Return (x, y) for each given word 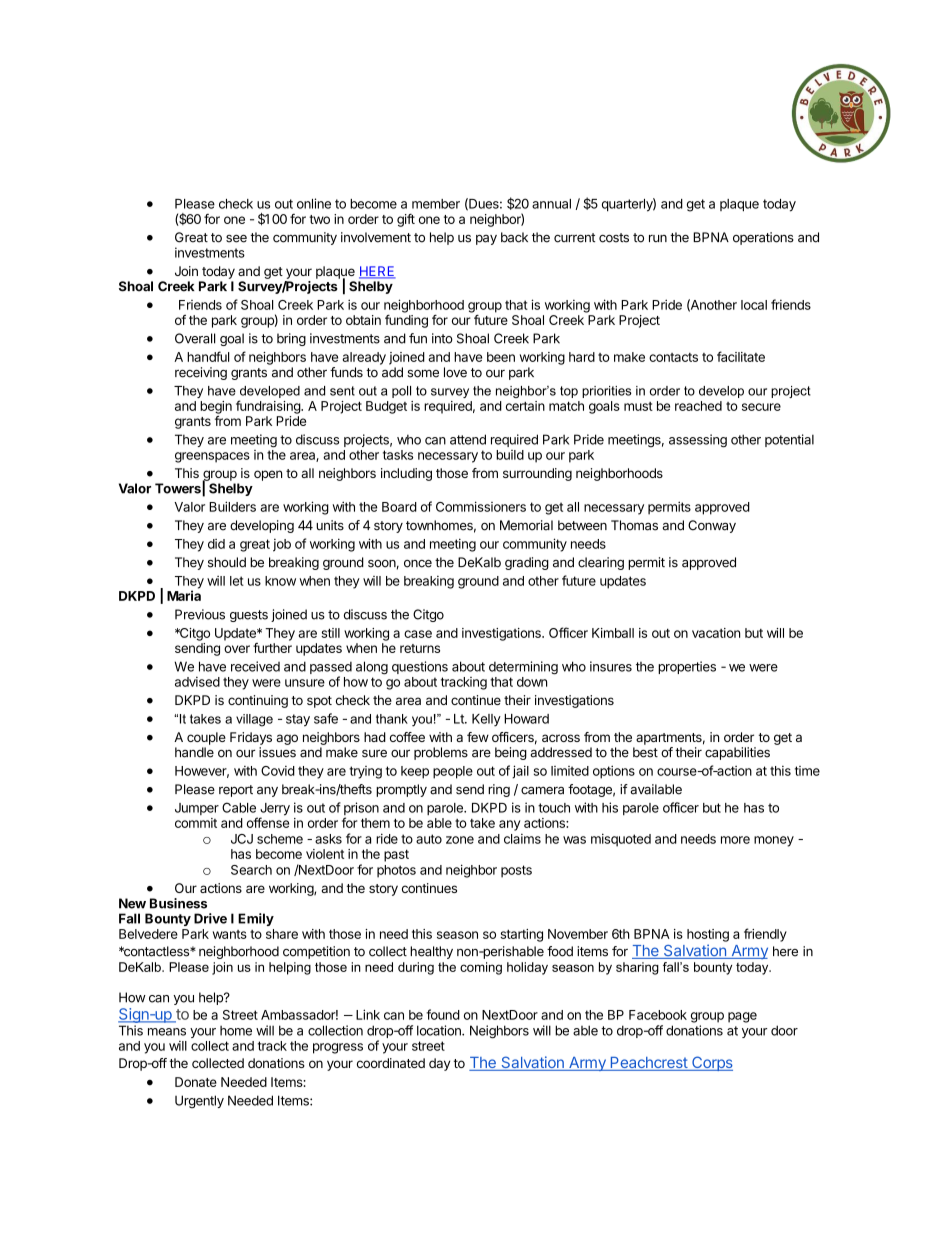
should (227, 562)
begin (216, 408)
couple (206, 738)
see (236, 239)
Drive (210, 918)
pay (486, 240)
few (478, 737)
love (455, 372)
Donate (196, 1082)
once (418, 564)
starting (521, 935)
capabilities (737, 753)
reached (698, 406)
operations (763, 238)
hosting (708, 935)
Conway (712, 526)
